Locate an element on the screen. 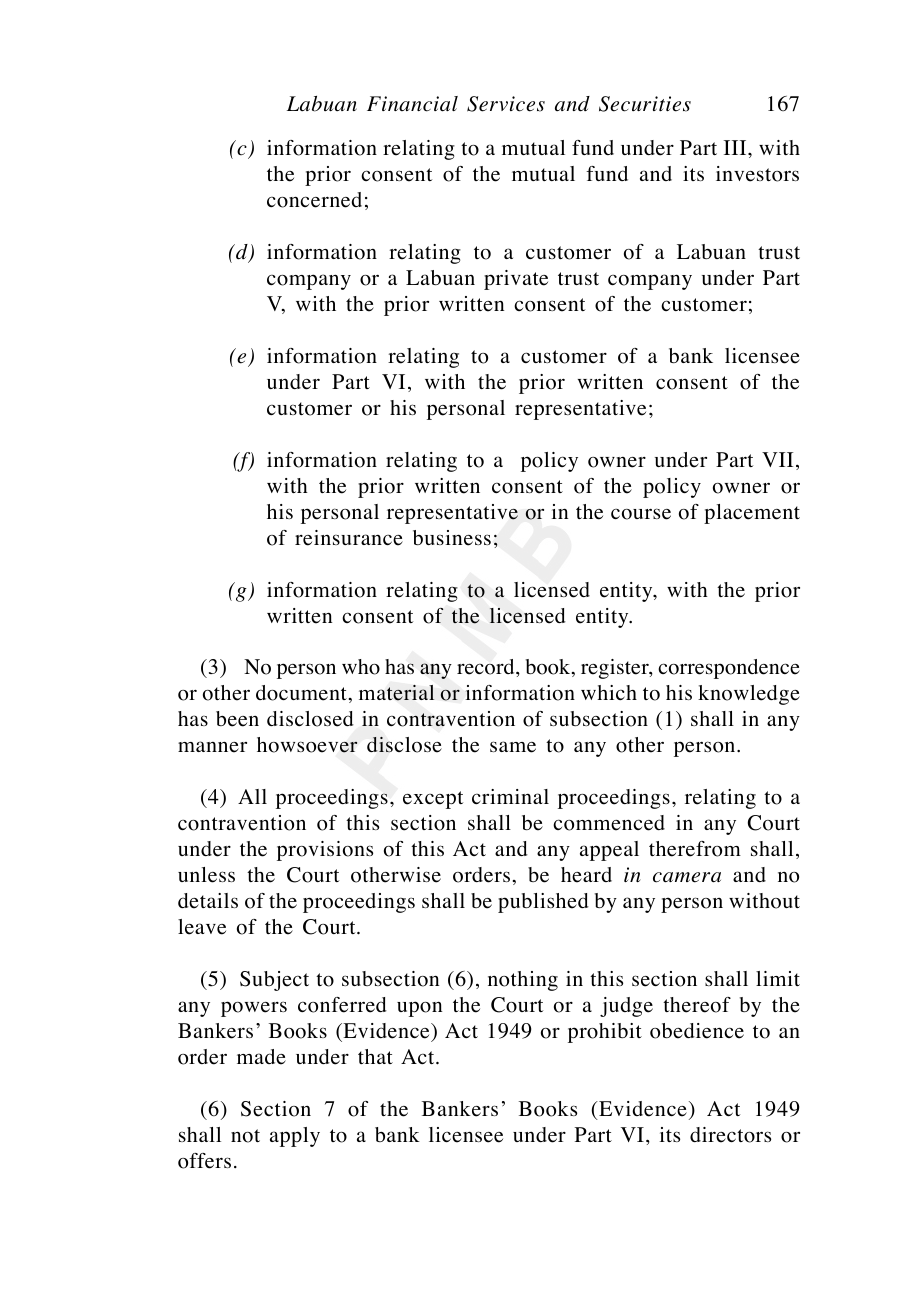 This screenshot has width=924, height=1314. business is located at coordinates (452, 538).
